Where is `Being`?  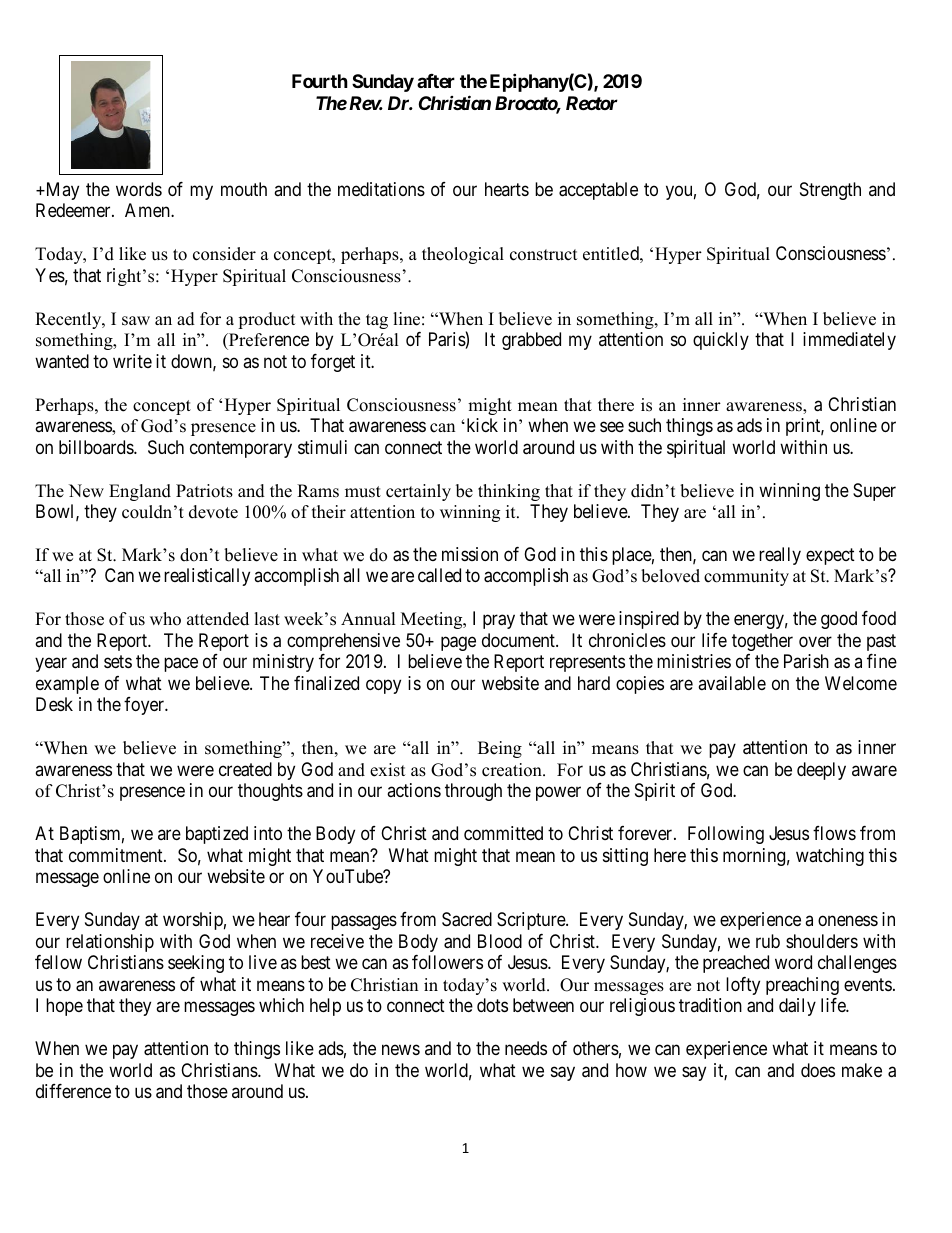 Being is located at coordinates (500, 749).
